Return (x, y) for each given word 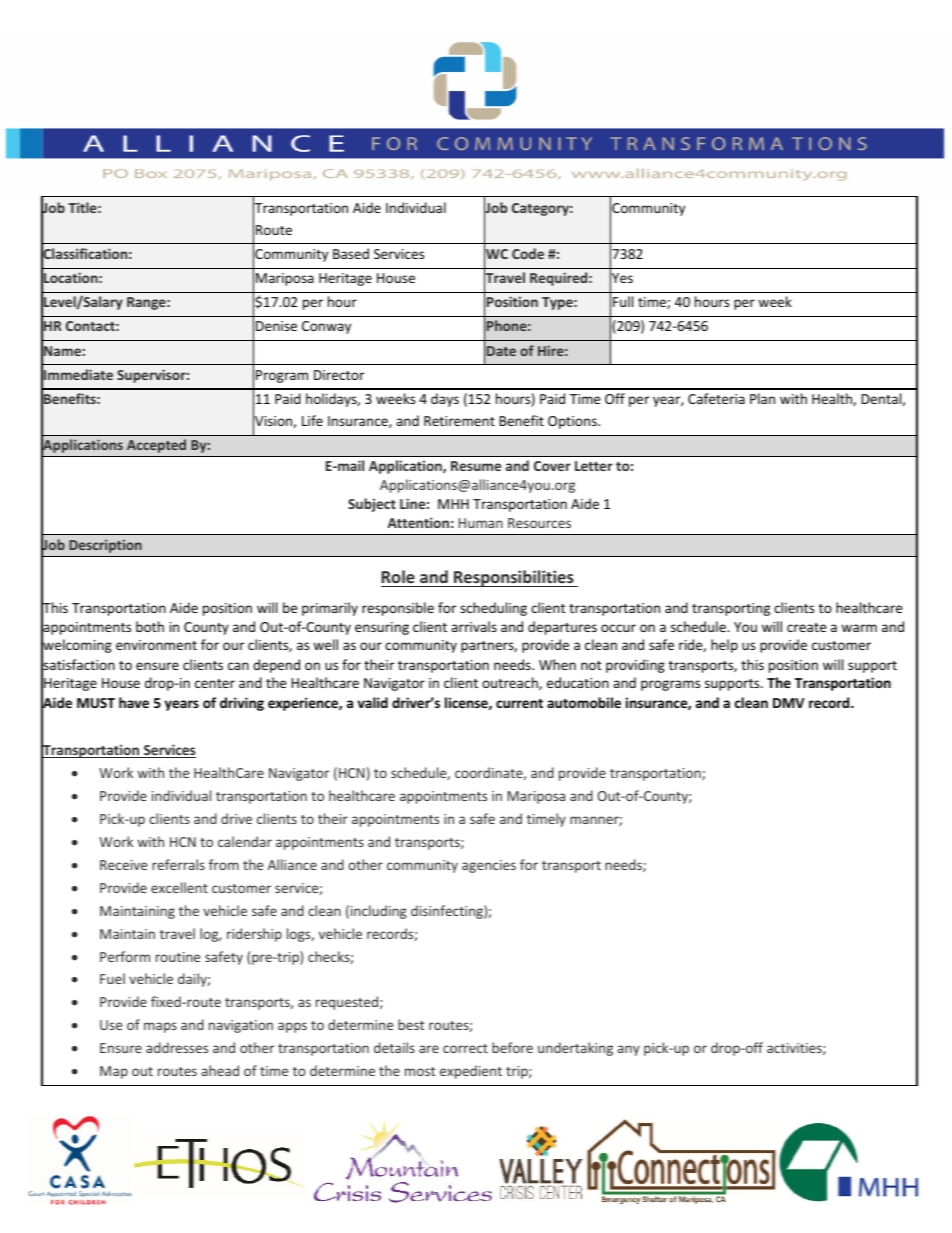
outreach (511, 683)
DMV (788, 703)
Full (623, 301)
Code (528, 253)
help (724, 646)
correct (465, 1048)
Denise (276, 326)
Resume (476, 466)
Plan (762, 398)
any (629, 1050)
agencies (489, 866)
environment (156, 645)
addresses (177, 1047)
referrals (178, 864)
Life (312, 420)
